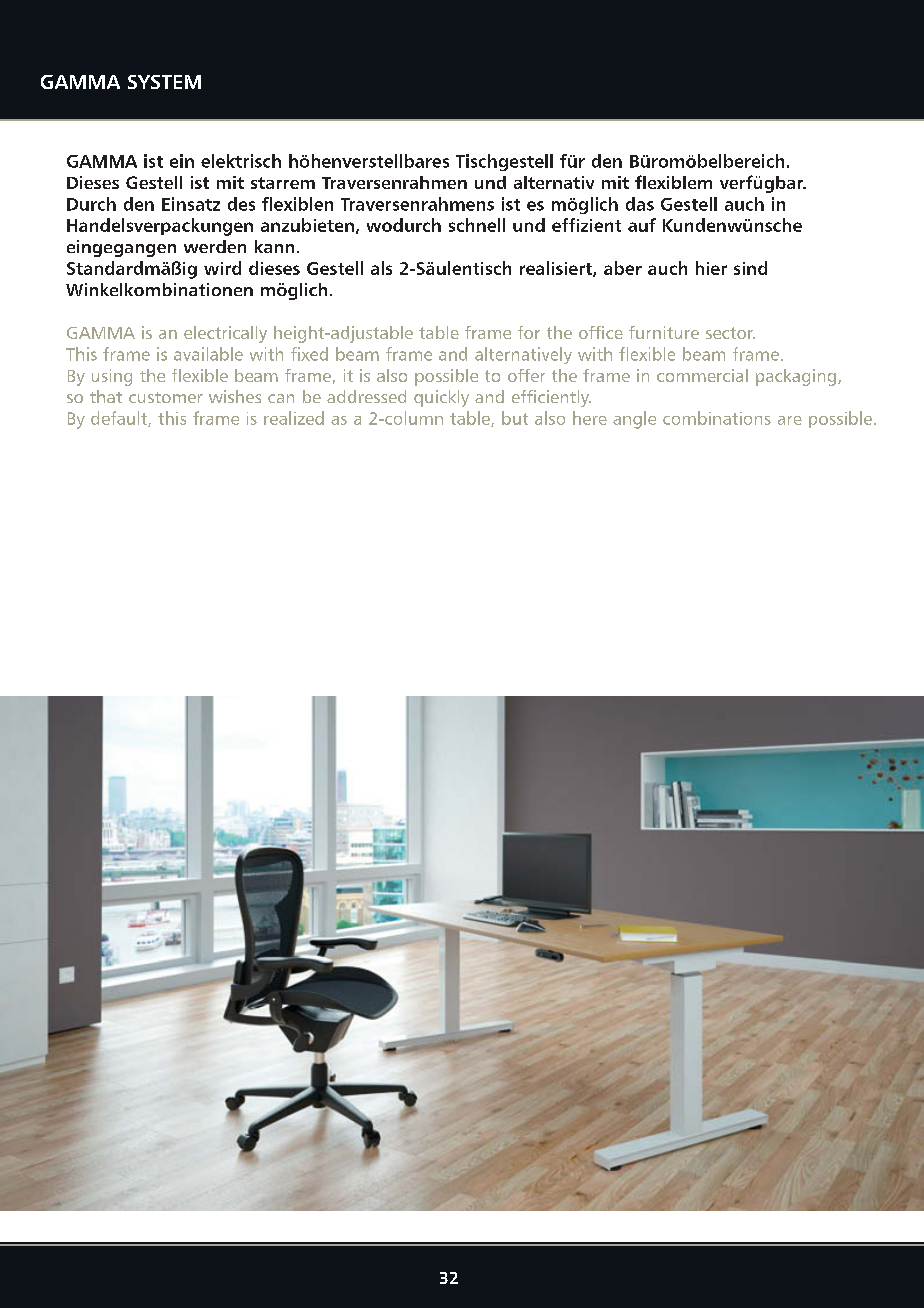 The height and width of the screenshot is (1308, 924). Describe the element at coordinates (640, 204) in the screenshot. I see `das` at that location.
